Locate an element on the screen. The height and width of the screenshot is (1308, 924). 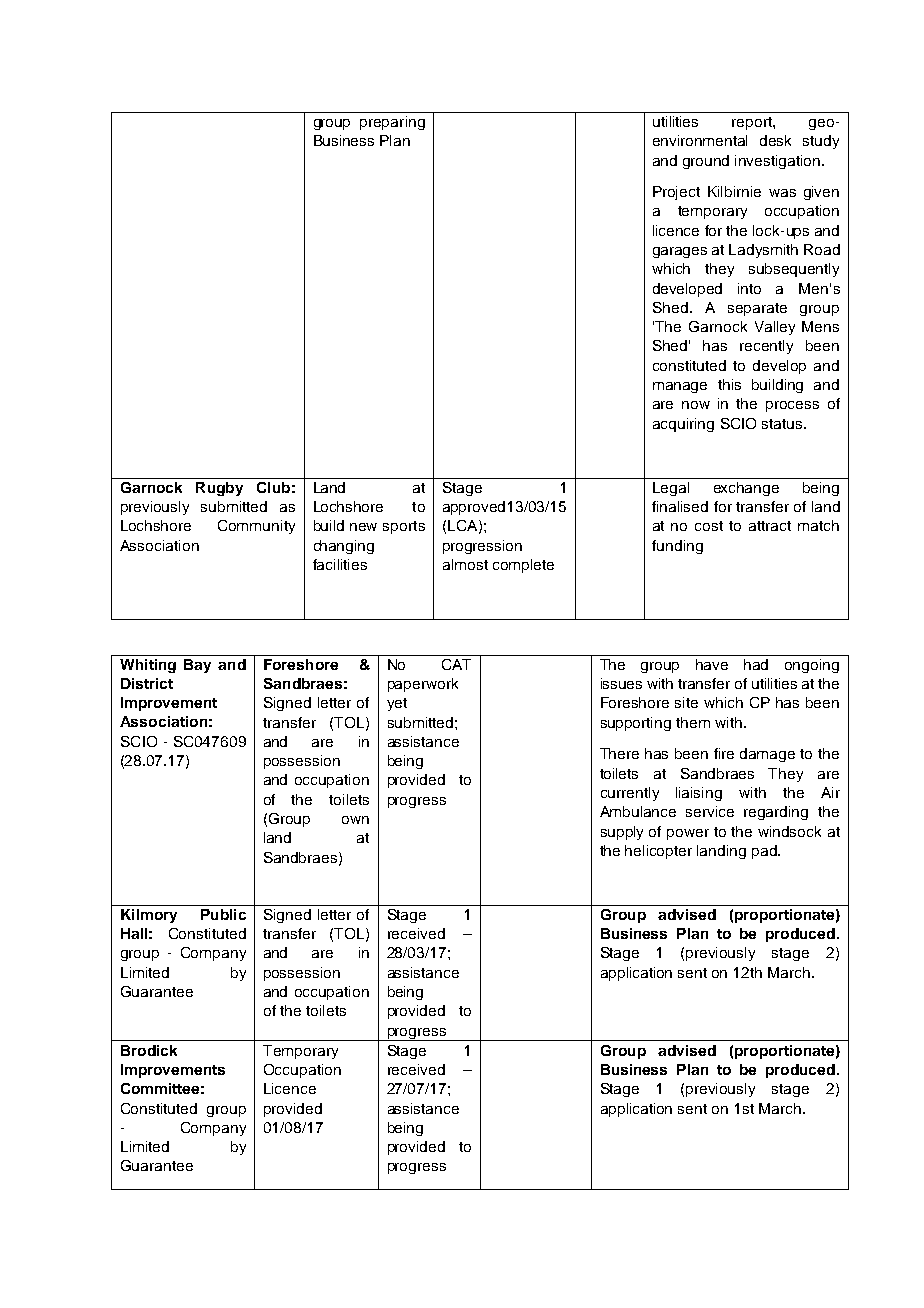
preparing is located at coordinates (392, 123).
